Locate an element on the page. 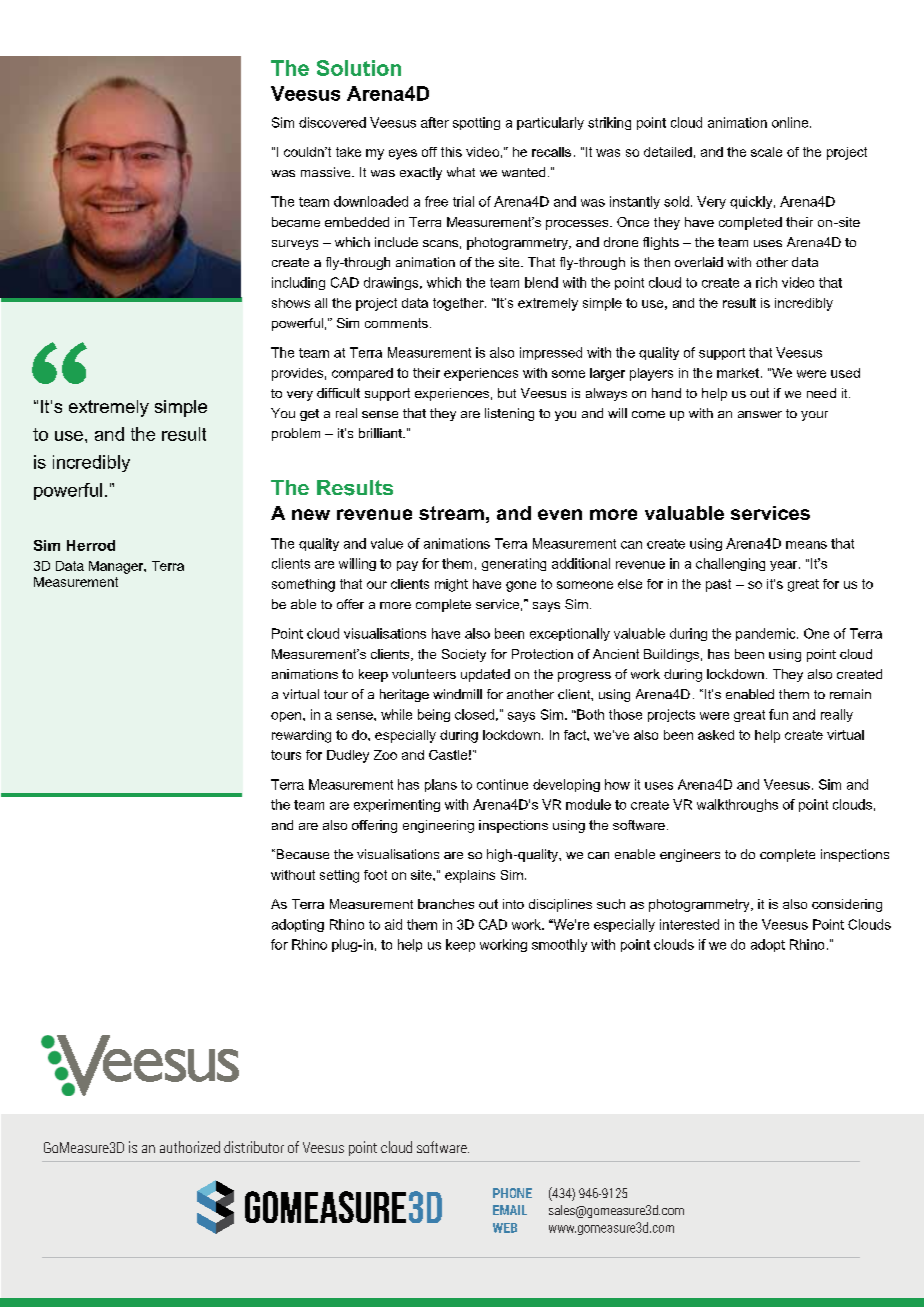  answer is located at coordinates (760, 414).
